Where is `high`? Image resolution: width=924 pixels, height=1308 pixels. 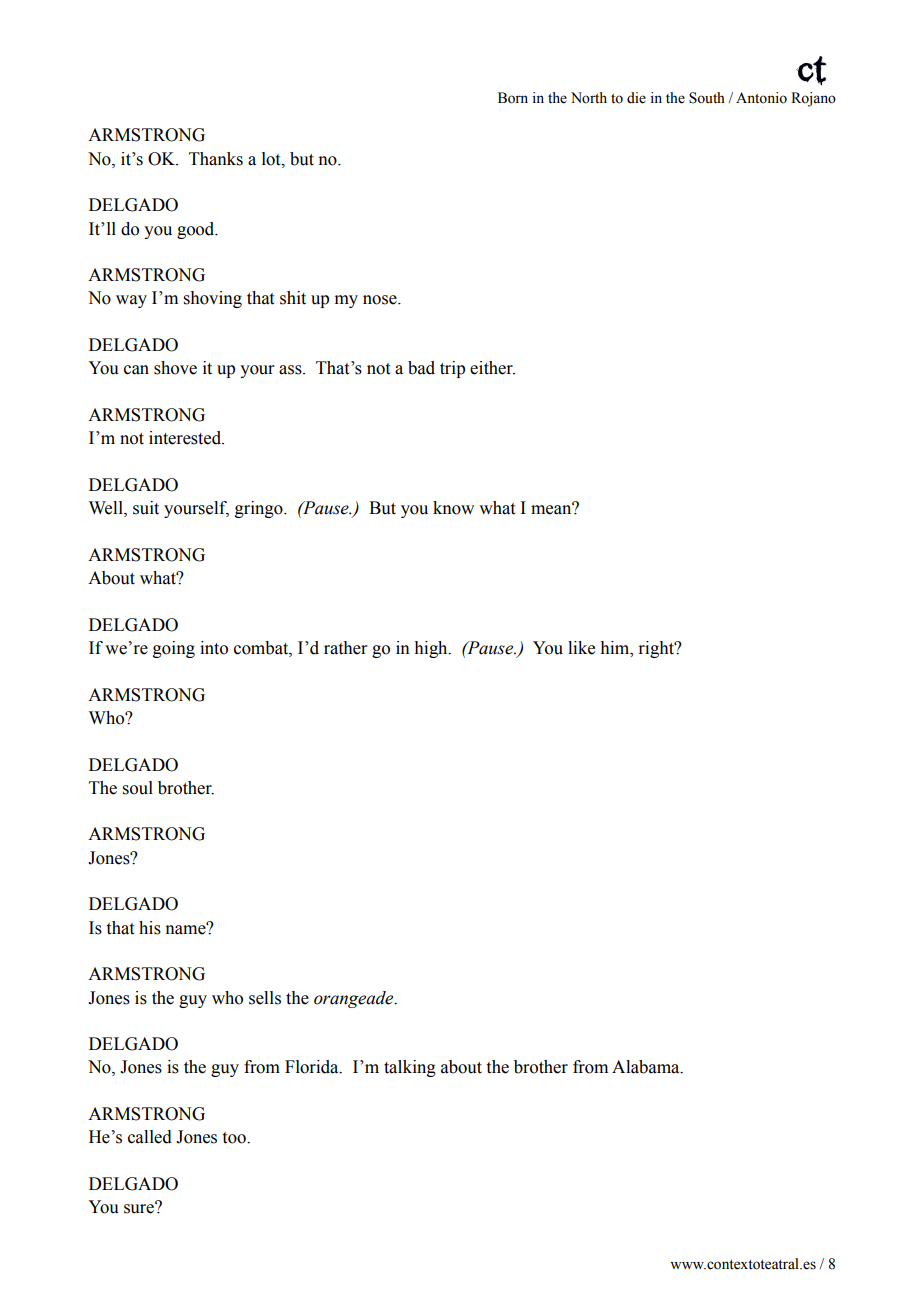
high is located at coordinates (432, 649).
